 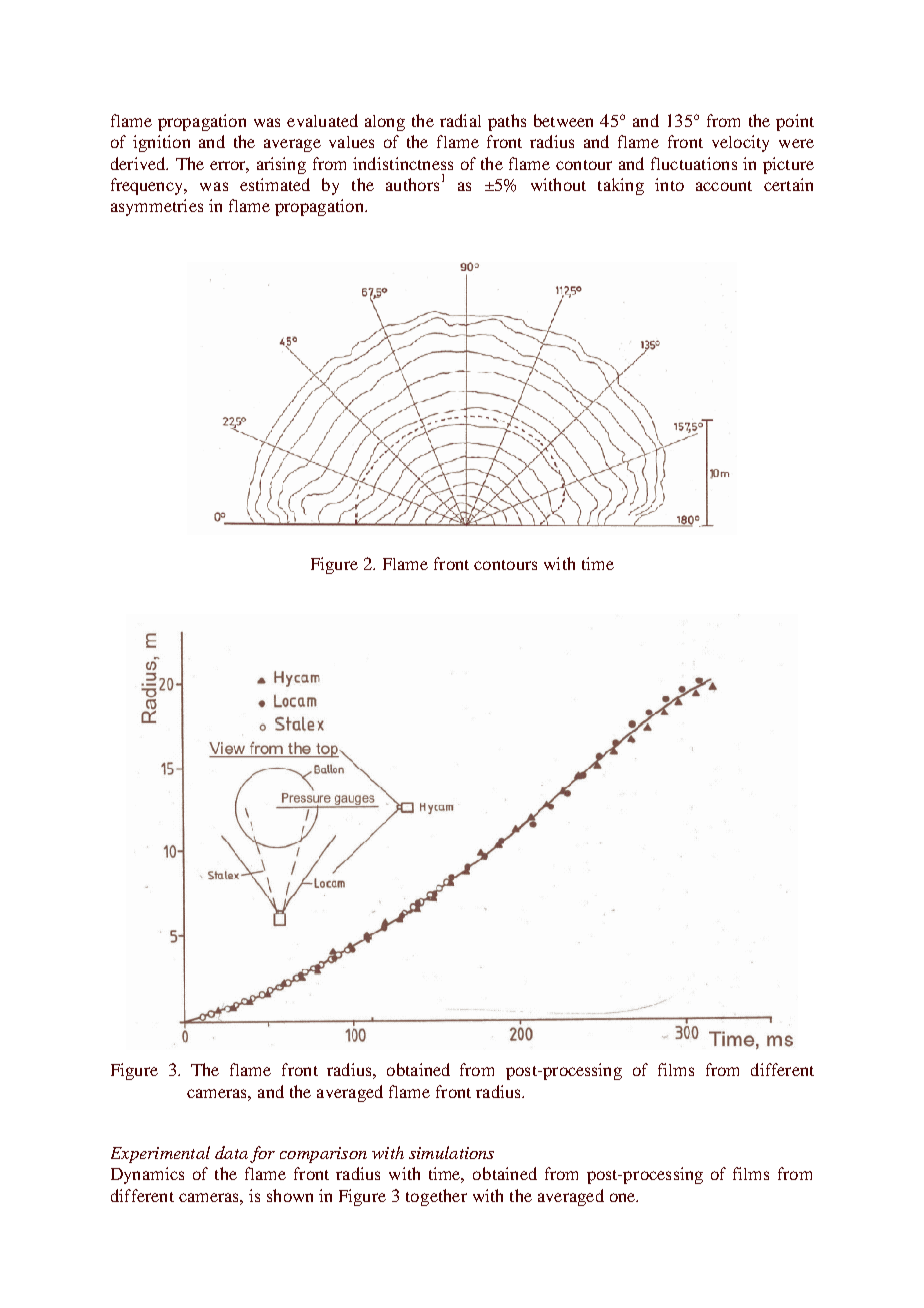 What do you see at coordinates (624, 1197) in the screenshot?
I see `one` at bounding box center [624, 1197].
